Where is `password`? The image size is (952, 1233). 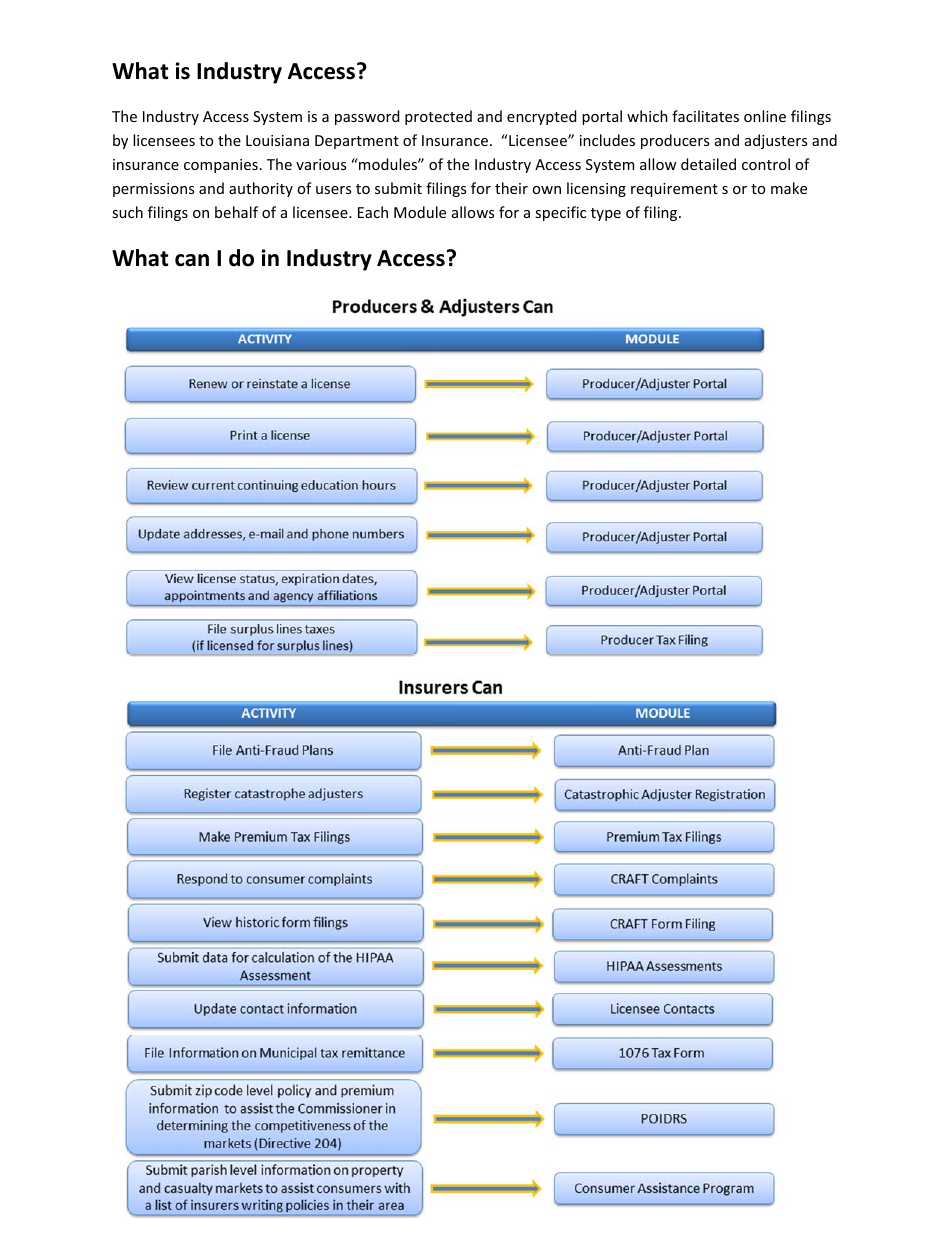 password is located at coordinates (367, 117).
